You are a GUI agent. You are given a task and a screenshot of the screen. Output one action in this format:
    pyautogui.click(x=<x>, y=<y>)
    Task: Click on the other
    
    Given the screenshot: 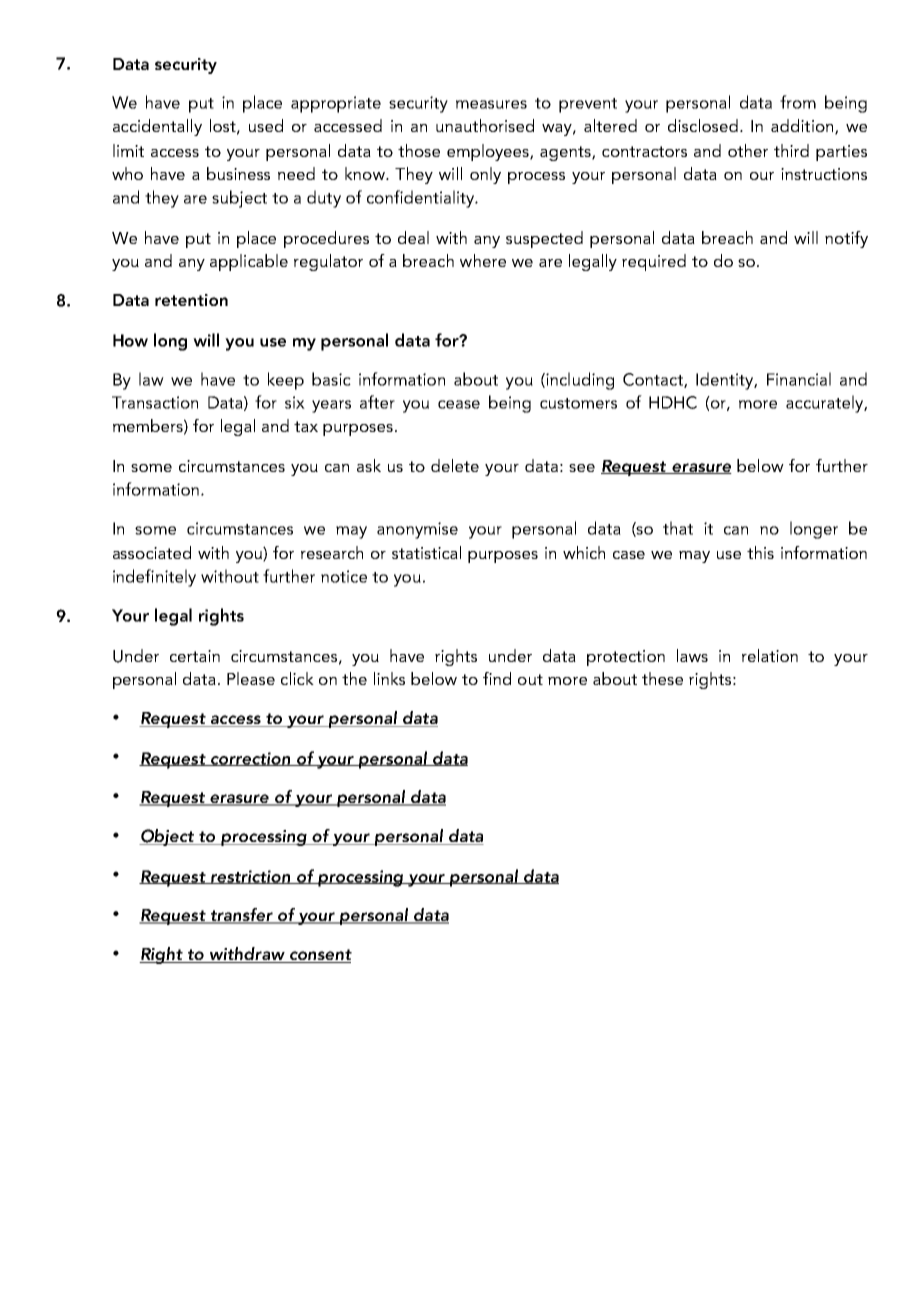 What is the action you would take?
    pyautogui.click(x=748, y=150)
